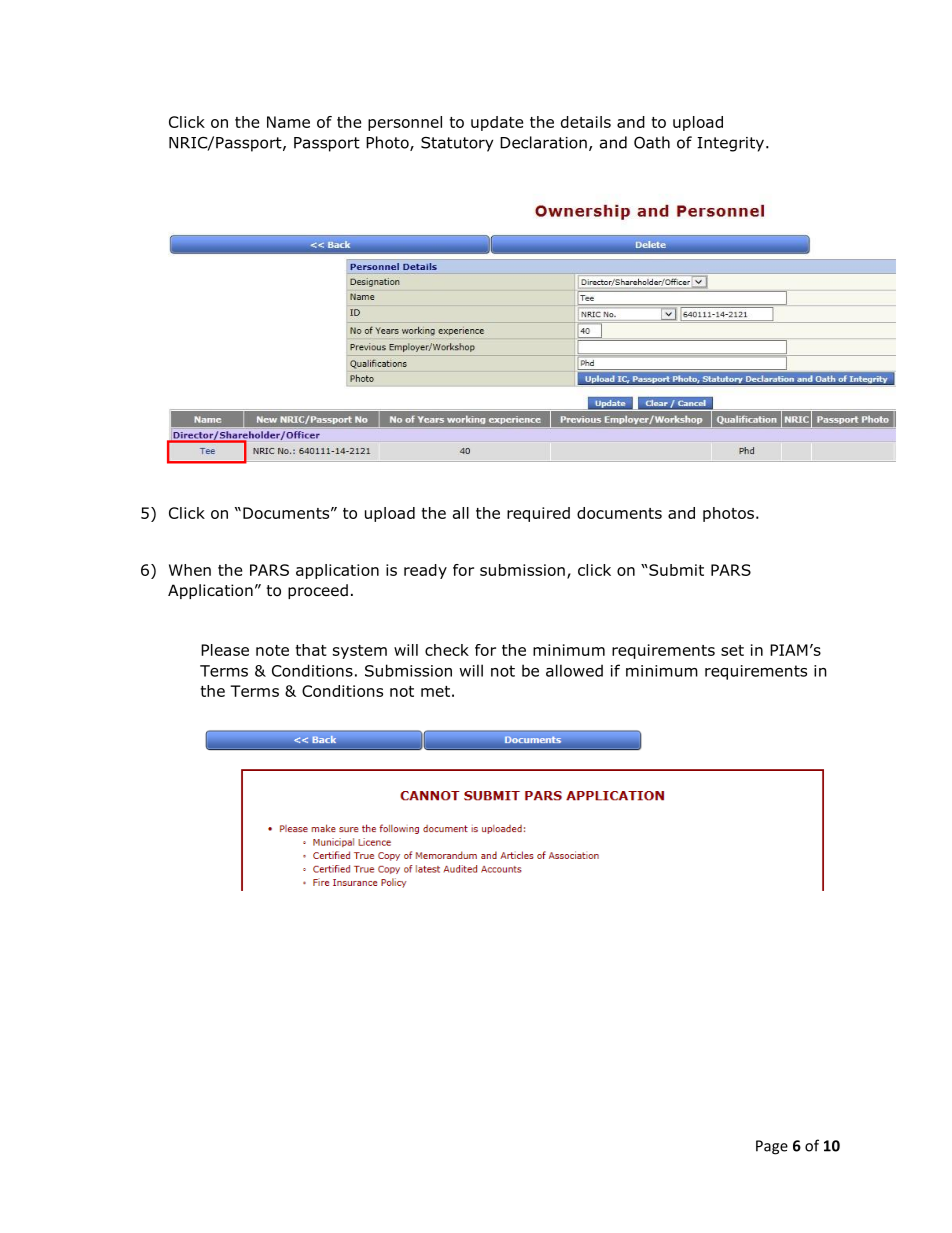 The height and width of the image is (1233, 952). I want to click on set, so click(732, 650).
